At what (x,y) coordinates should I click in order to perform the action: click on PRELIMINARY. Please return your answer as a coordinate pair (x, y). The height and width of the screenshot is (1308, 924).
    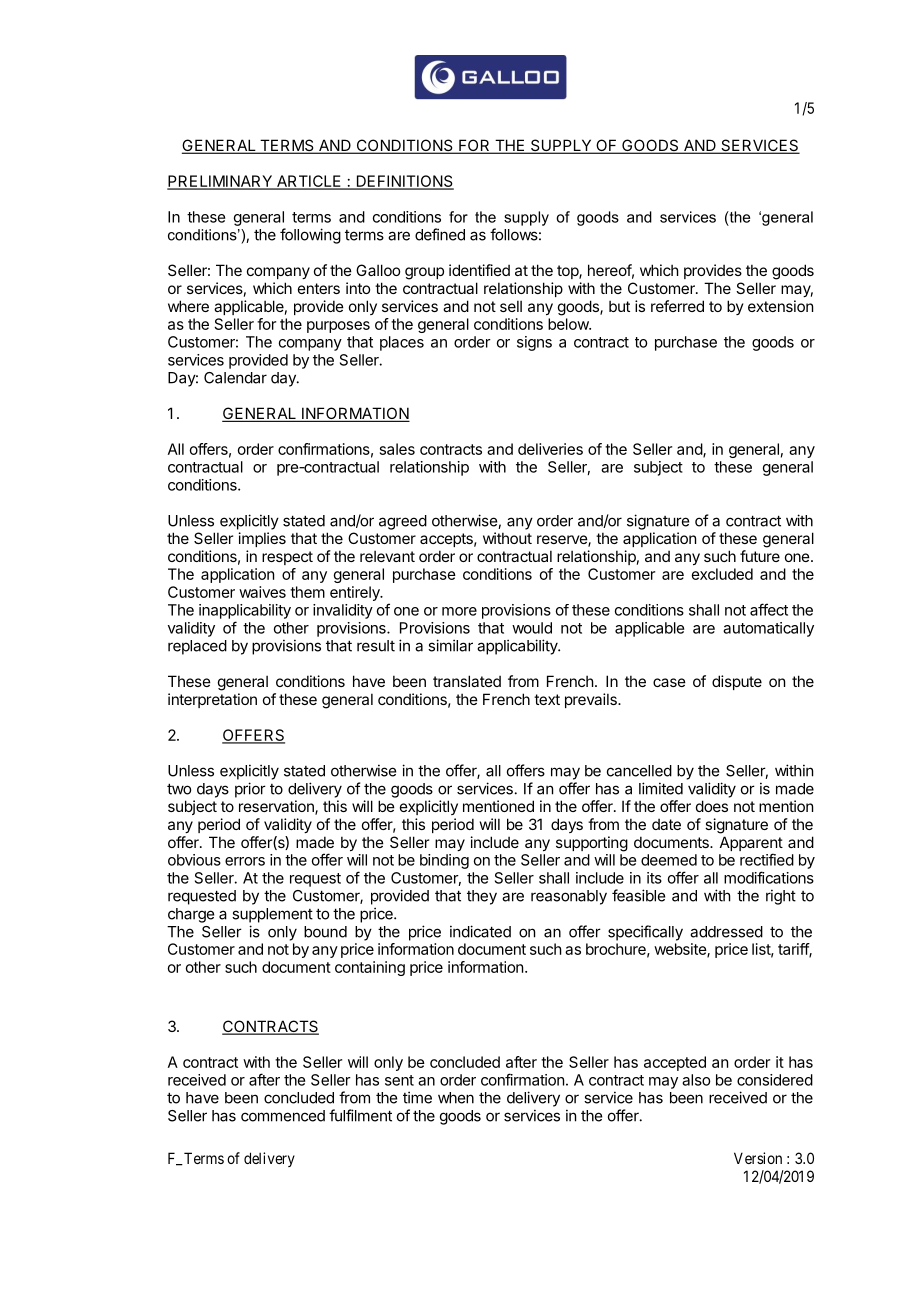
    Looking at the image, I should click on (221, 182).
